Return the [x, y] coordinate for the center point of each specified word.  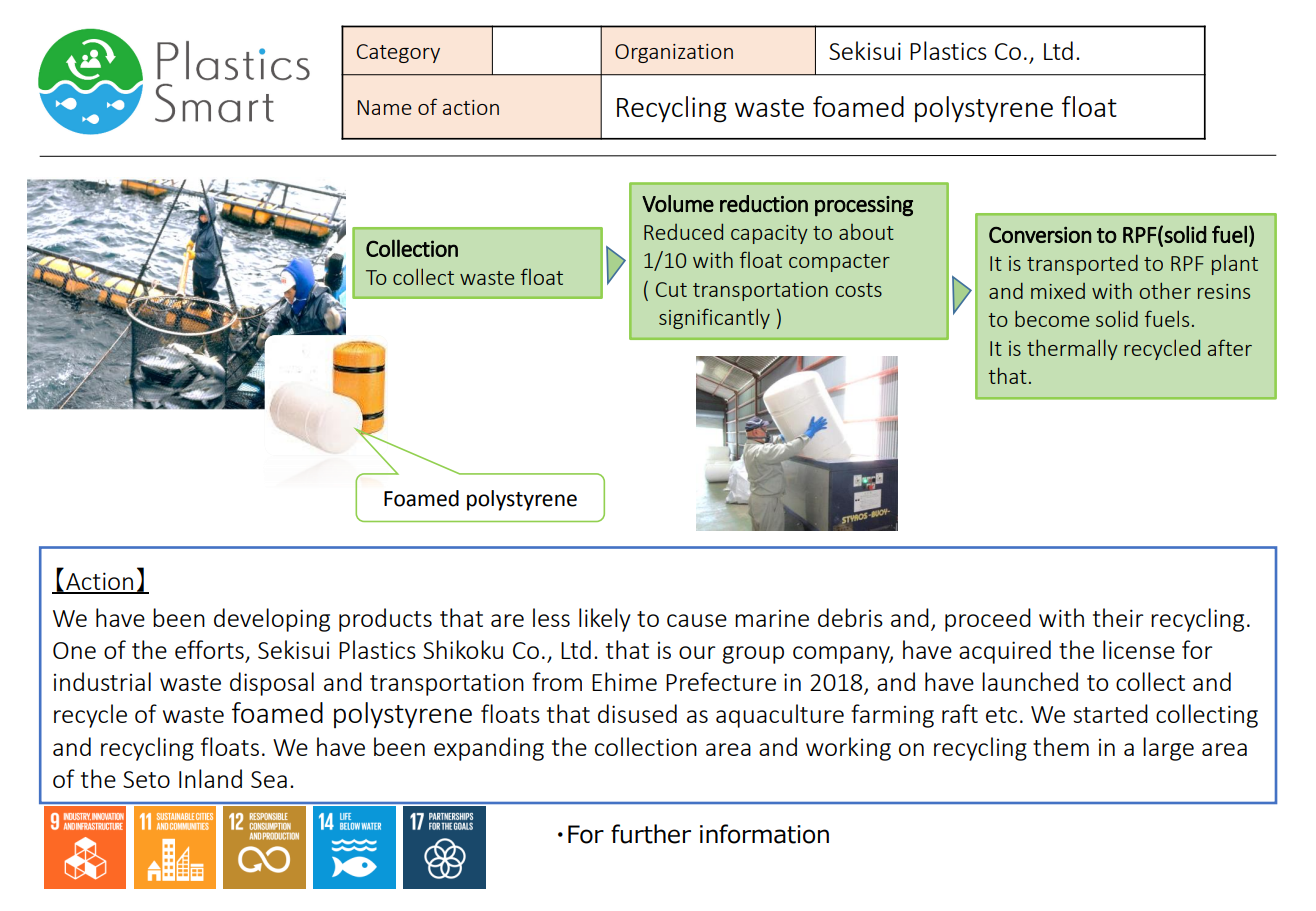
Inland [210, 778]
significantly [714, 318]
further [651, 834]
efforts [210, 651]
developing [272, 620]
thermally [1072, 349]
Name [384, 107]
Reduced [683, 231]
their [1118, 617]
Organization [674, 53]
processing [864, 206]
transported [1082, 265]
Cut [671, 289]
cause [697, 620]
